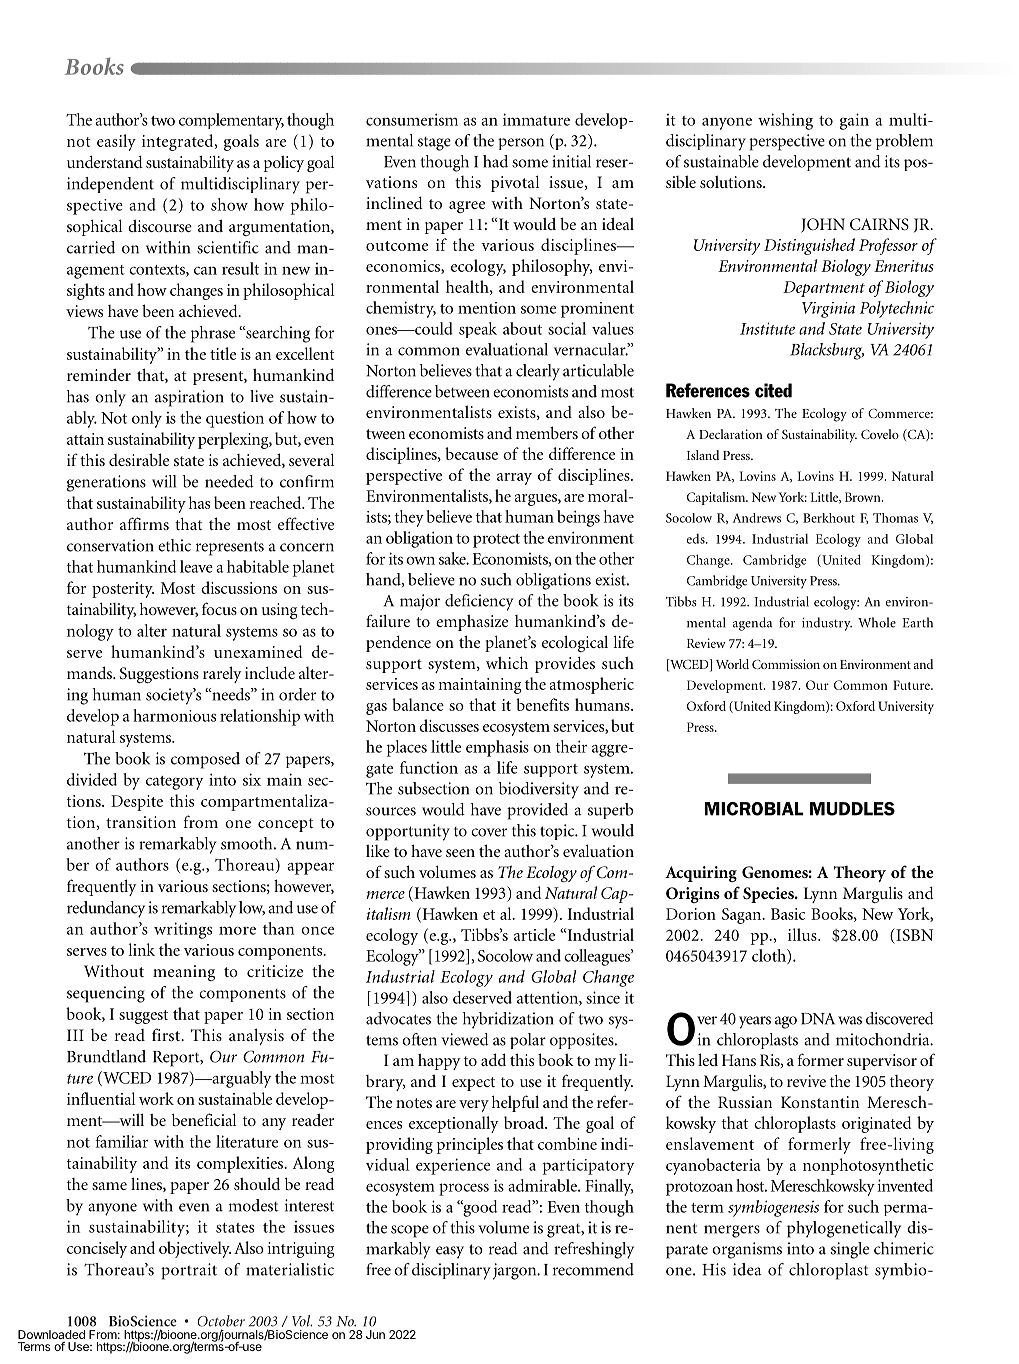  What do you see at coordinates (189, 1271) in the screenshot?
I see `portrait` at bounding box center [189, 1271].
